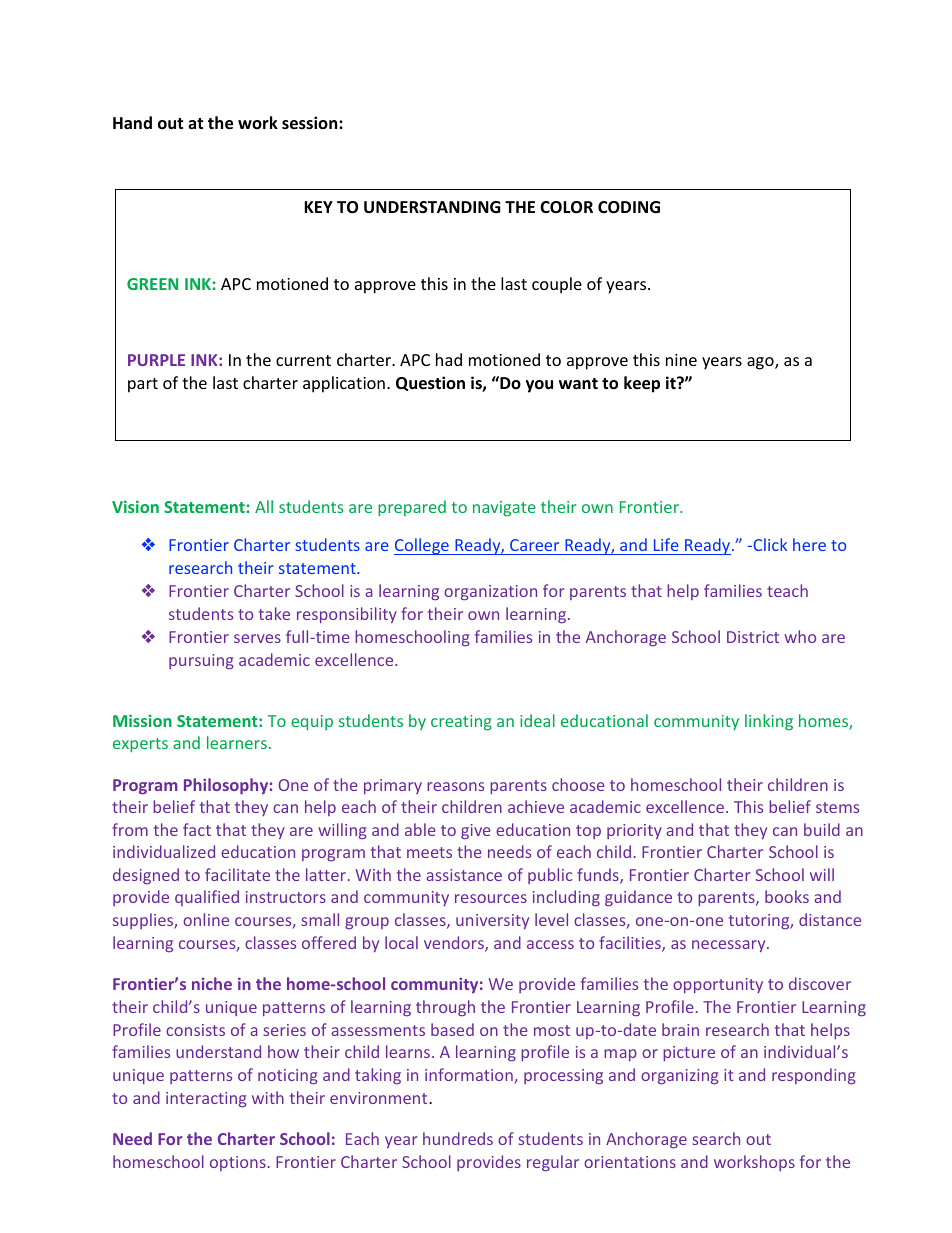 Image resolution: width=952 pixels, height=1233 pixels. I want to click on responding, so click(814, 1076).
